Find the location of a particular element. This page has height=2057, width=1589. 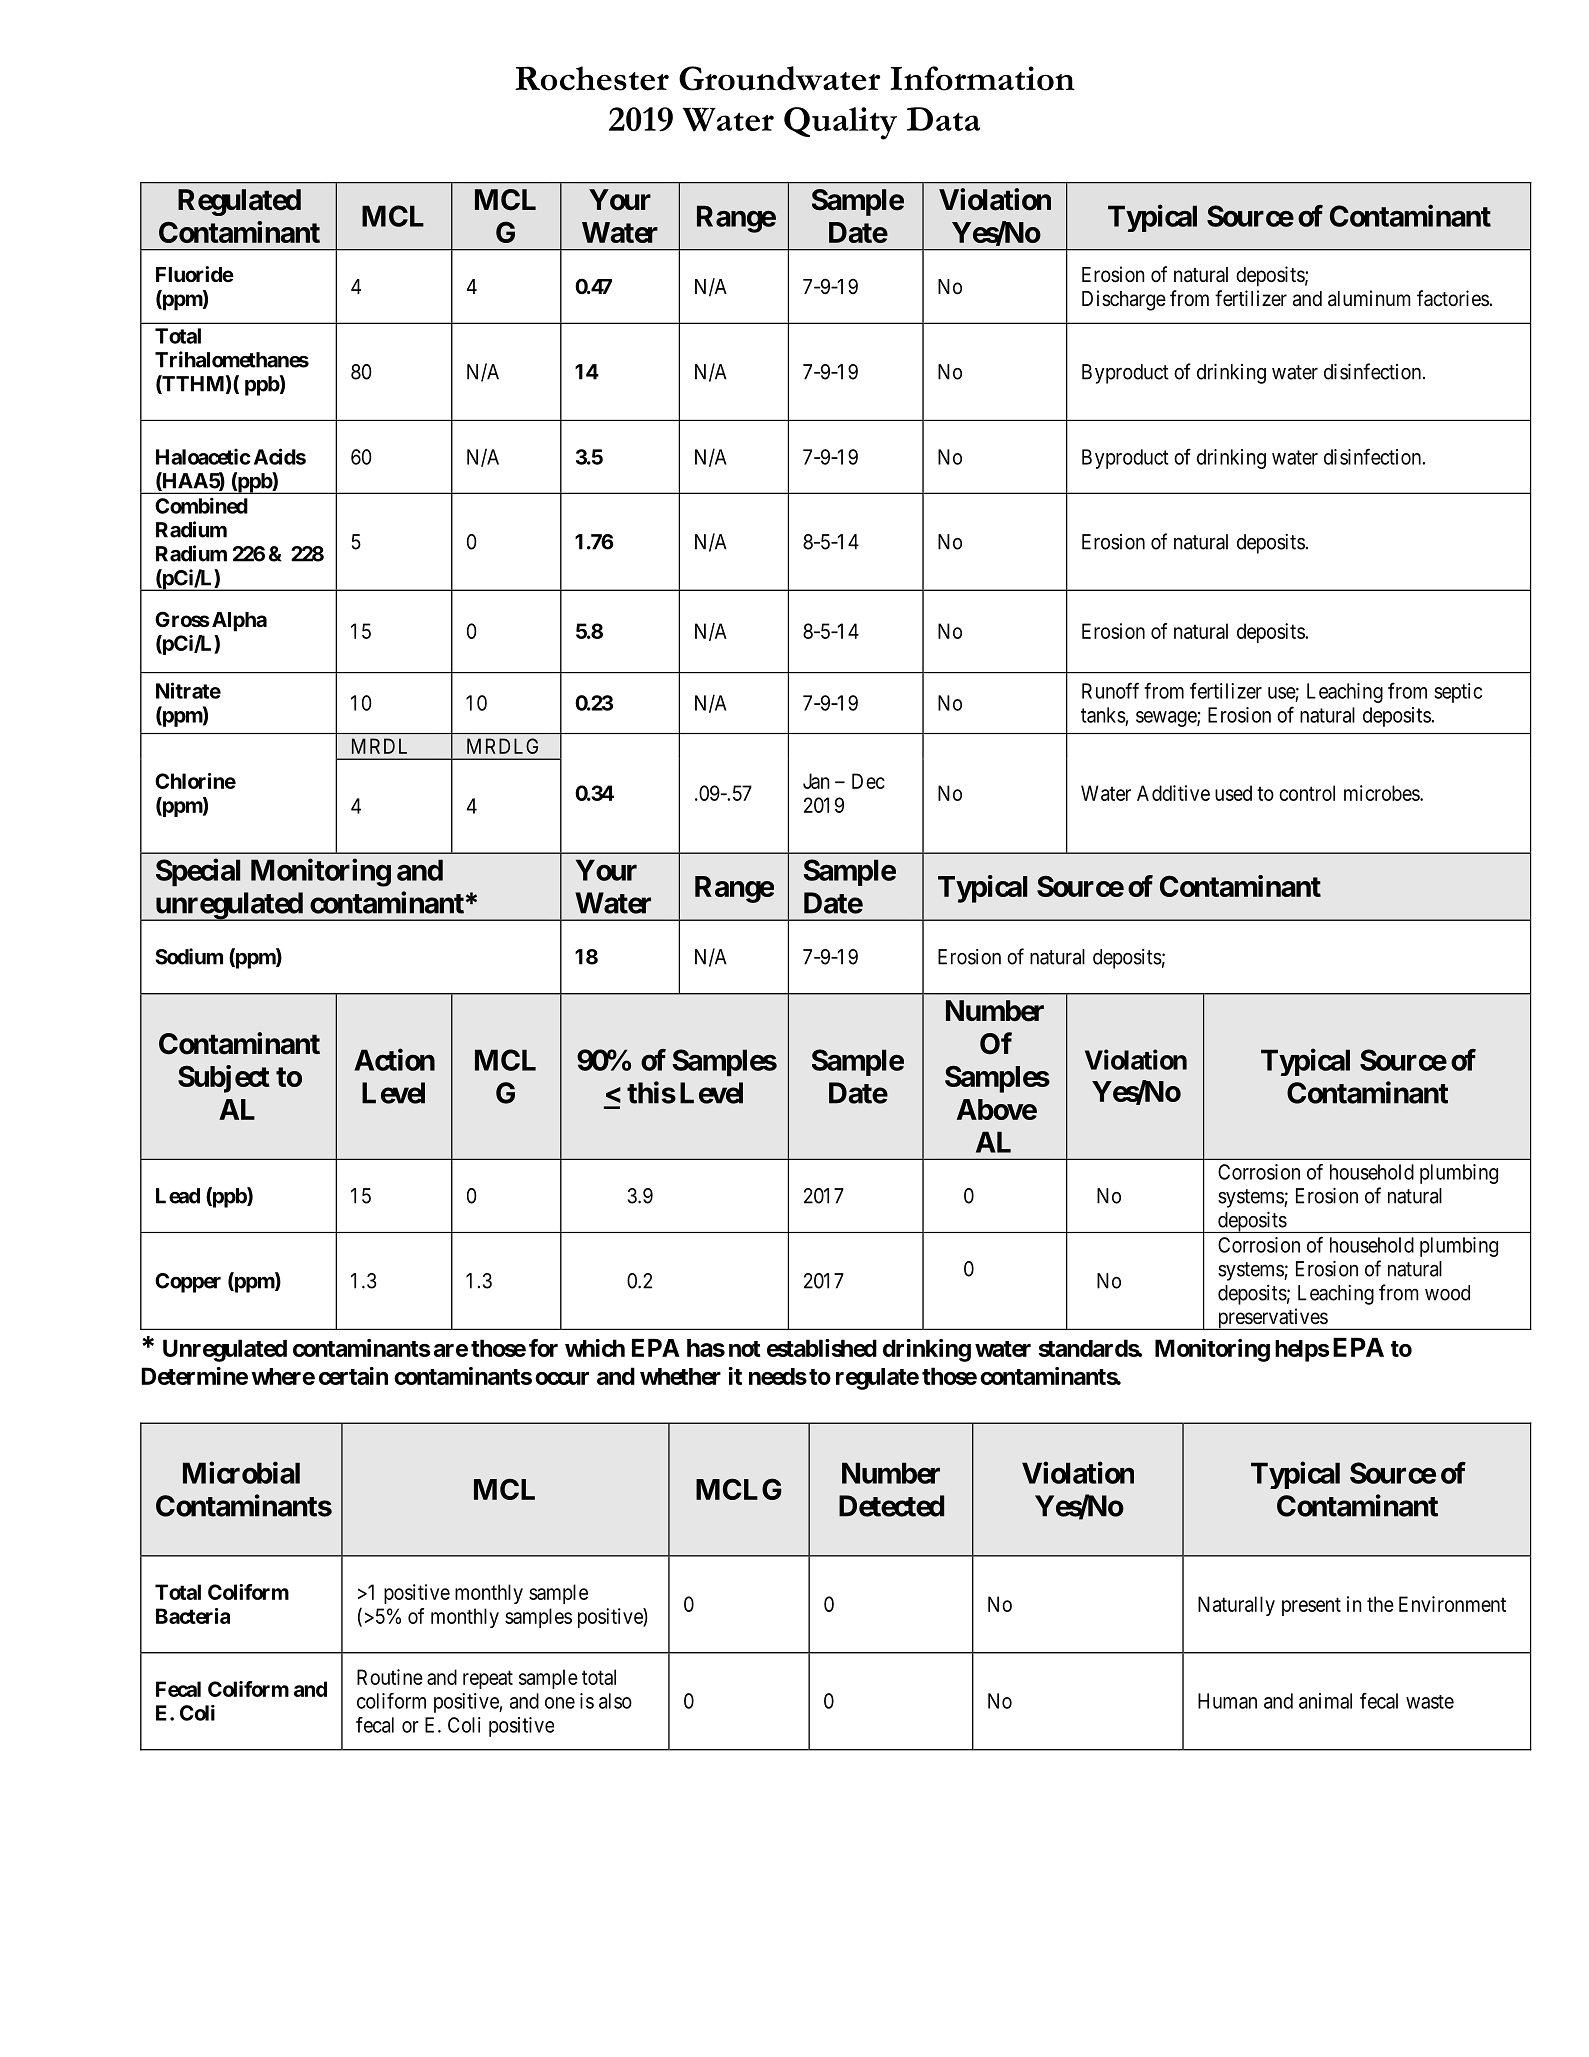

Quality is located at coordinates (840, 123).
